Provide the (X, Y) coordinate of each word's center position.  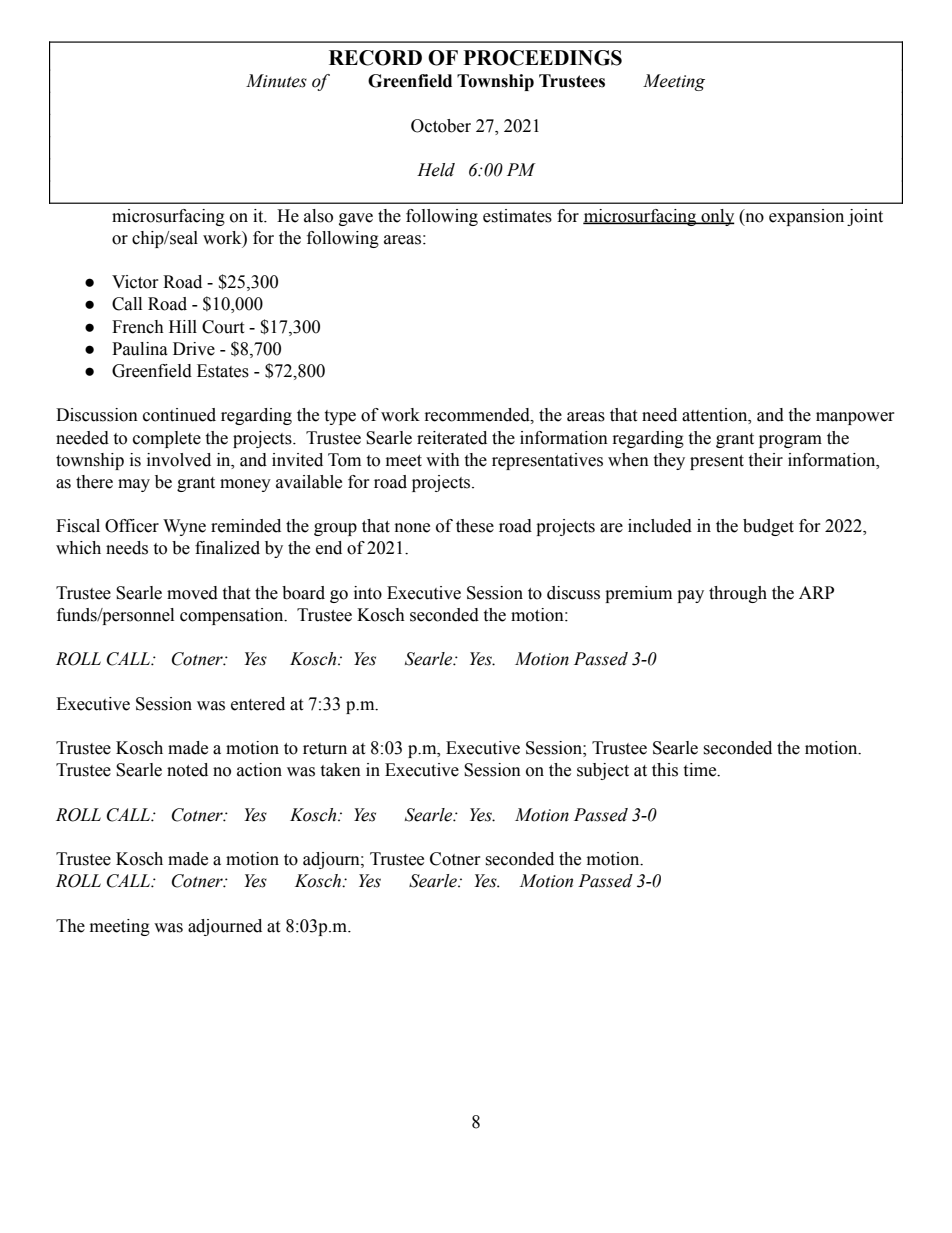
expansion (806, 217)
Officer (132, 526)
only (717, 217)
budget (768, 527)
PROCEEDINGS (543, 58)
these (475, 526)
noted (187, 770)
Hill (183, 326)
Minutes (276, 81)
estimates (517, 216)
